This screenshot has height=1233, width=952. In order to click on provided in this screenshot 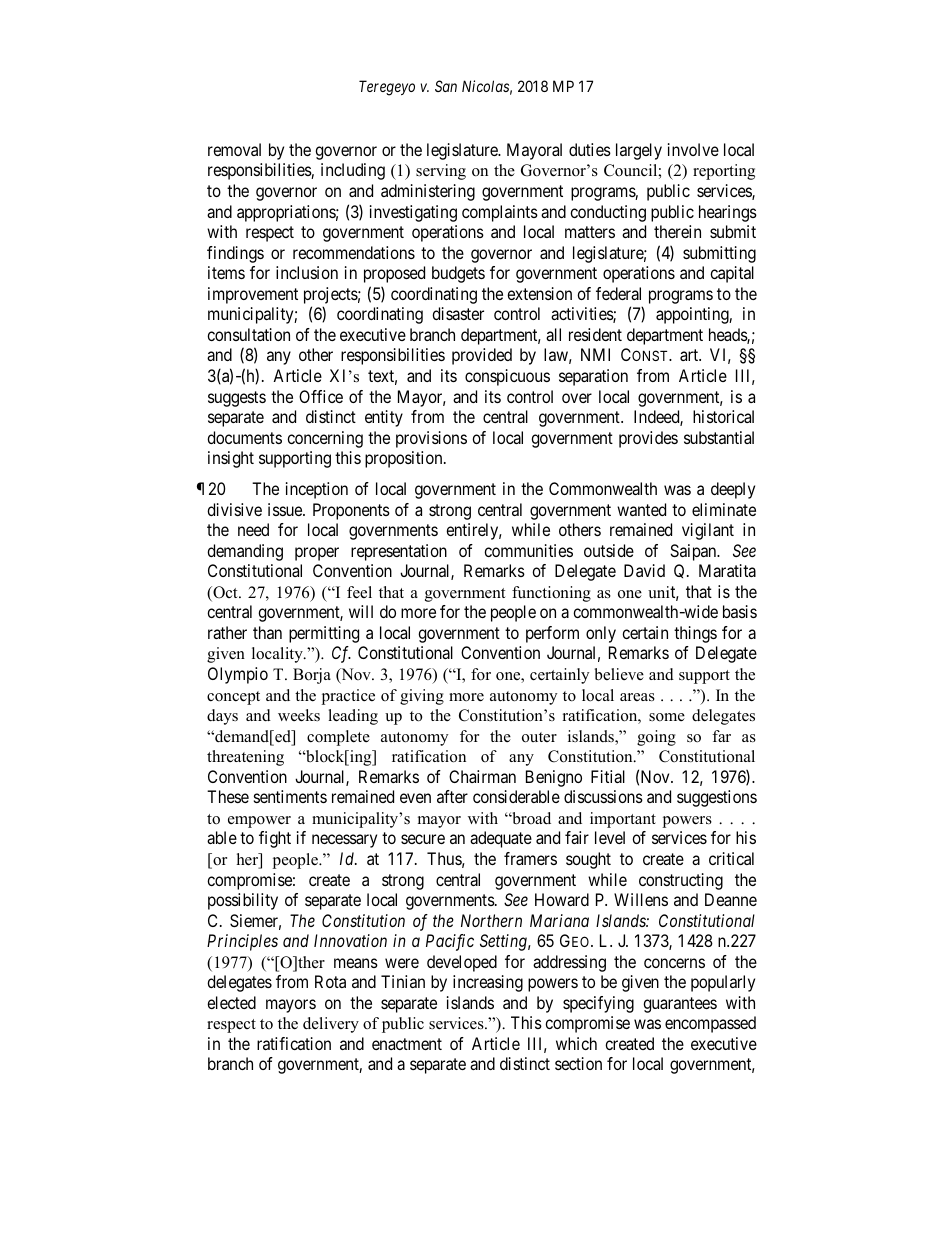, I will do `click(482, 356)`.
